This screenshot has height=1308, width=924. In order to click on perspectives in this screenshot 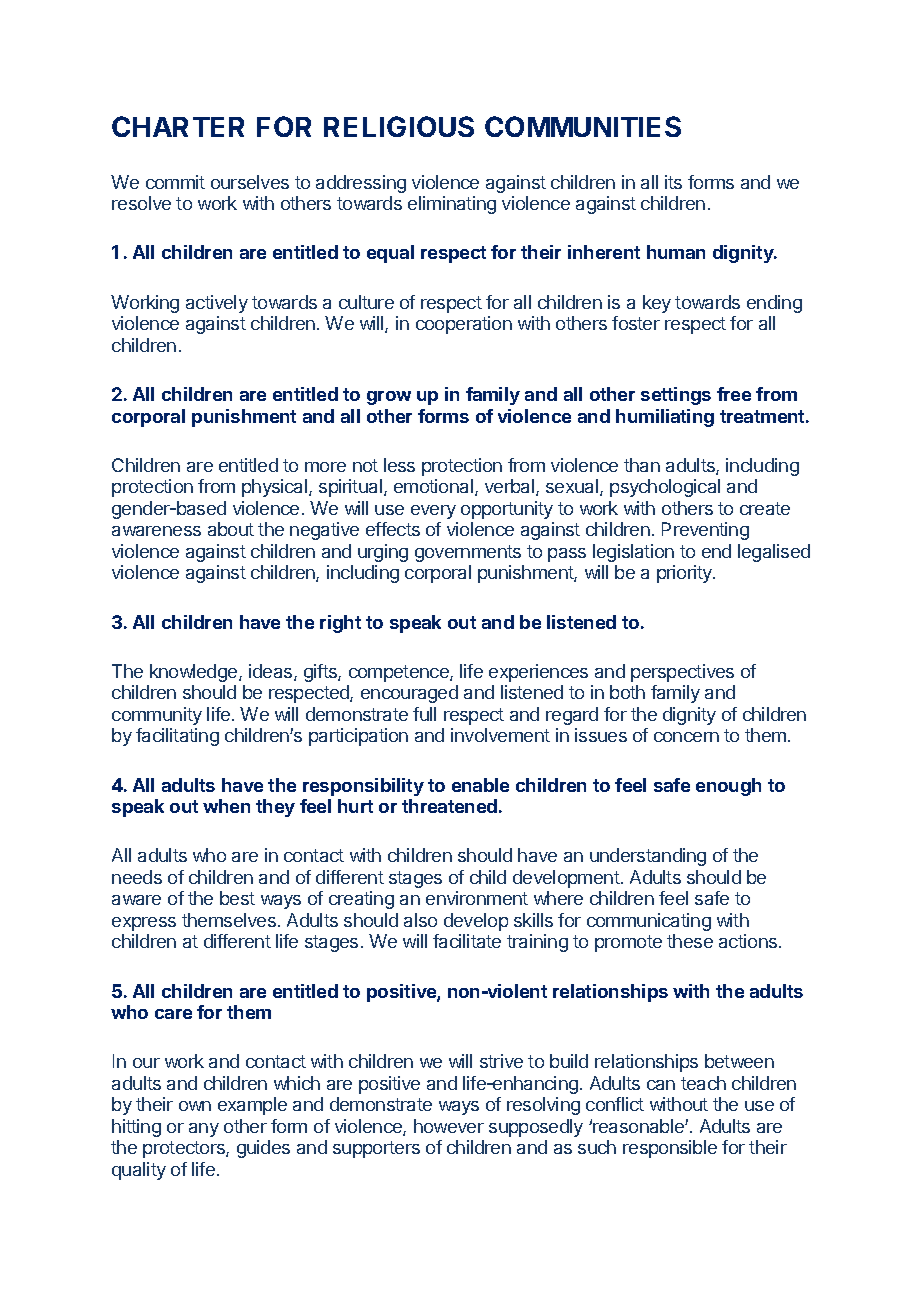, I will do `click(682, 673)`.
